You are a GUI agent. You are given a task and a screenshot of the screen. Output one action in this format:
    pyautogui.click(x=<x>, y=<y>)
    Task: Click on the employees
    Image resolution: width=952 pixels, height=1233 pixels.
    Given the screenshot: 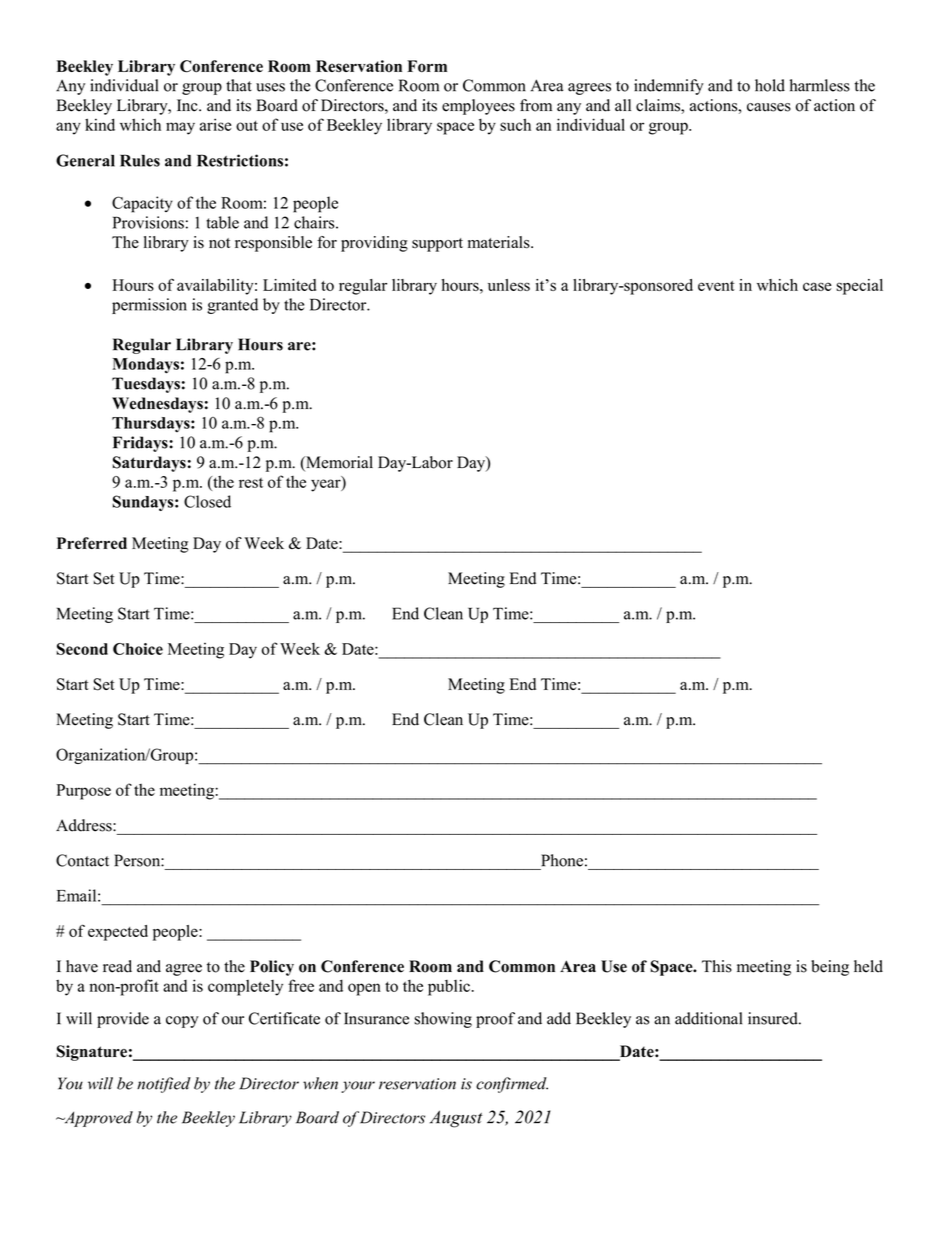 What is the action you would take?
    pyautogui.click(x=478, y=107)
